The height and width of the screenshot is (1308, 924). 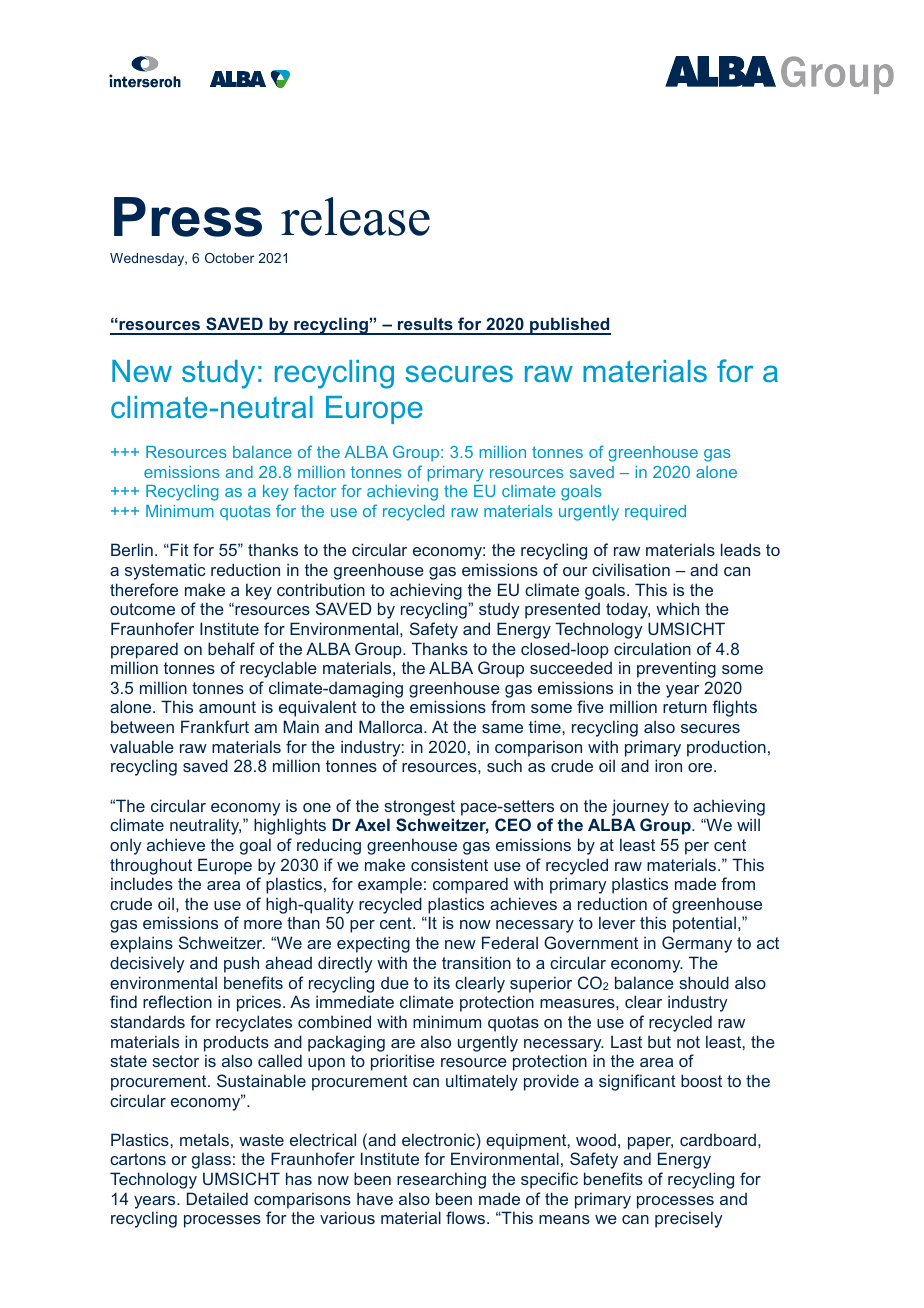 I want to click on Frankfurt, so click(x=215, y=726).
